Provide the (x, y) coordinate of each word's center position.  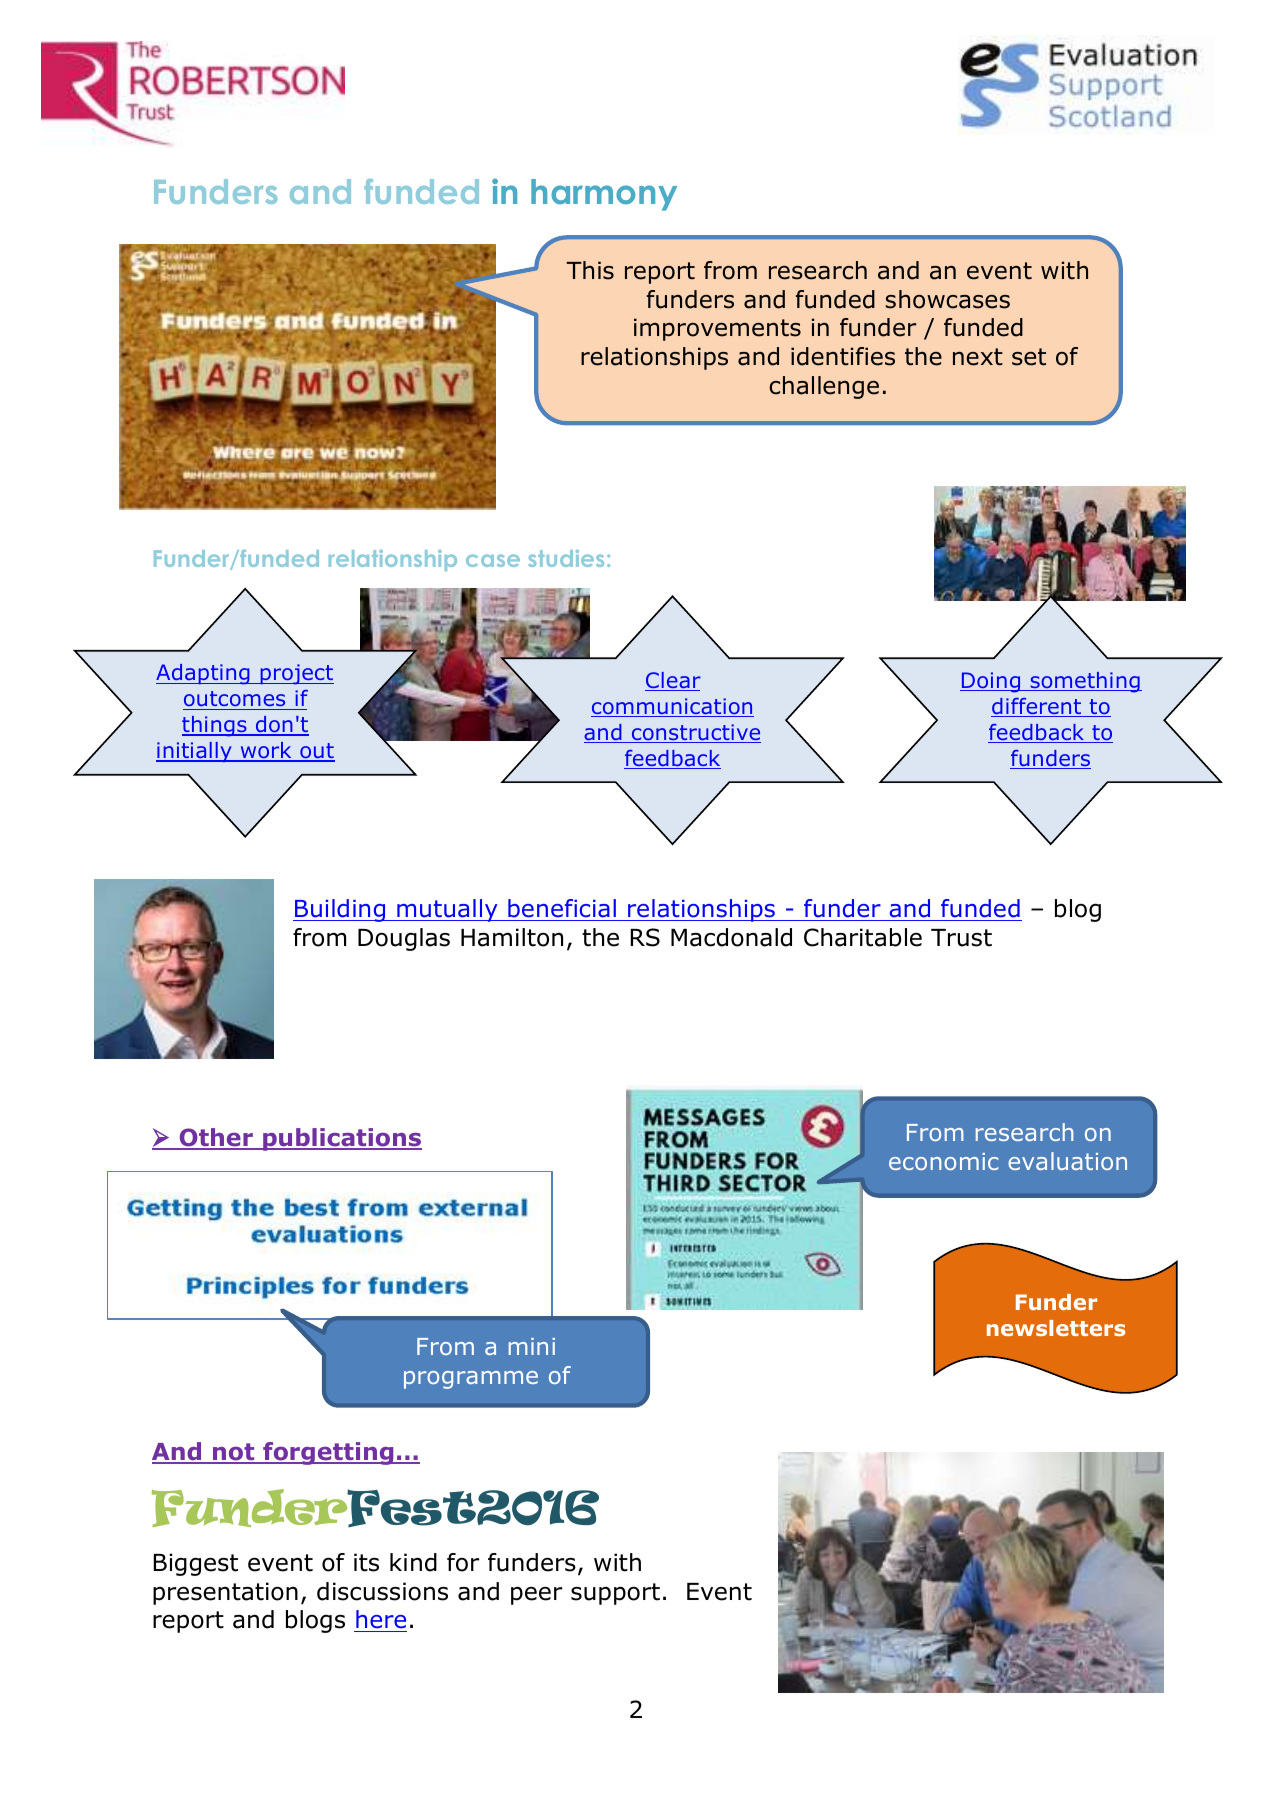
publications (341, 1139)
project (296, 674)
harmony (604, 195)
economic (943, 1161)
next (978, 357)
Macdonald (731, 937)
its (366, 1562)
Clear (673, 681)
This (590, 270)
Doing (991, 682)
